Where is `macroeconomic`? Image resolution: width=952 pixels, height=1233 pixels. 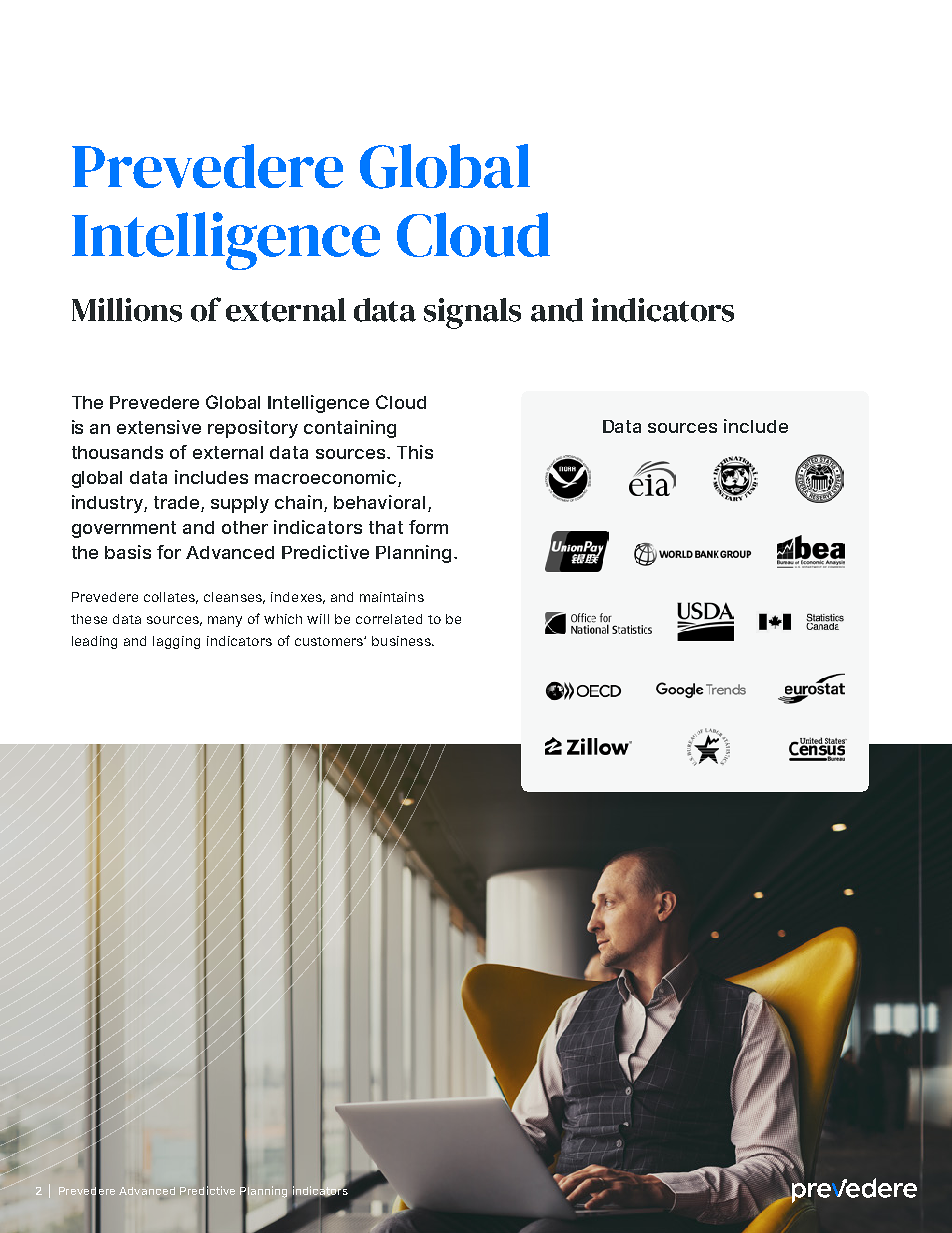 macroeconomic is located at coordinates (325, 477).
